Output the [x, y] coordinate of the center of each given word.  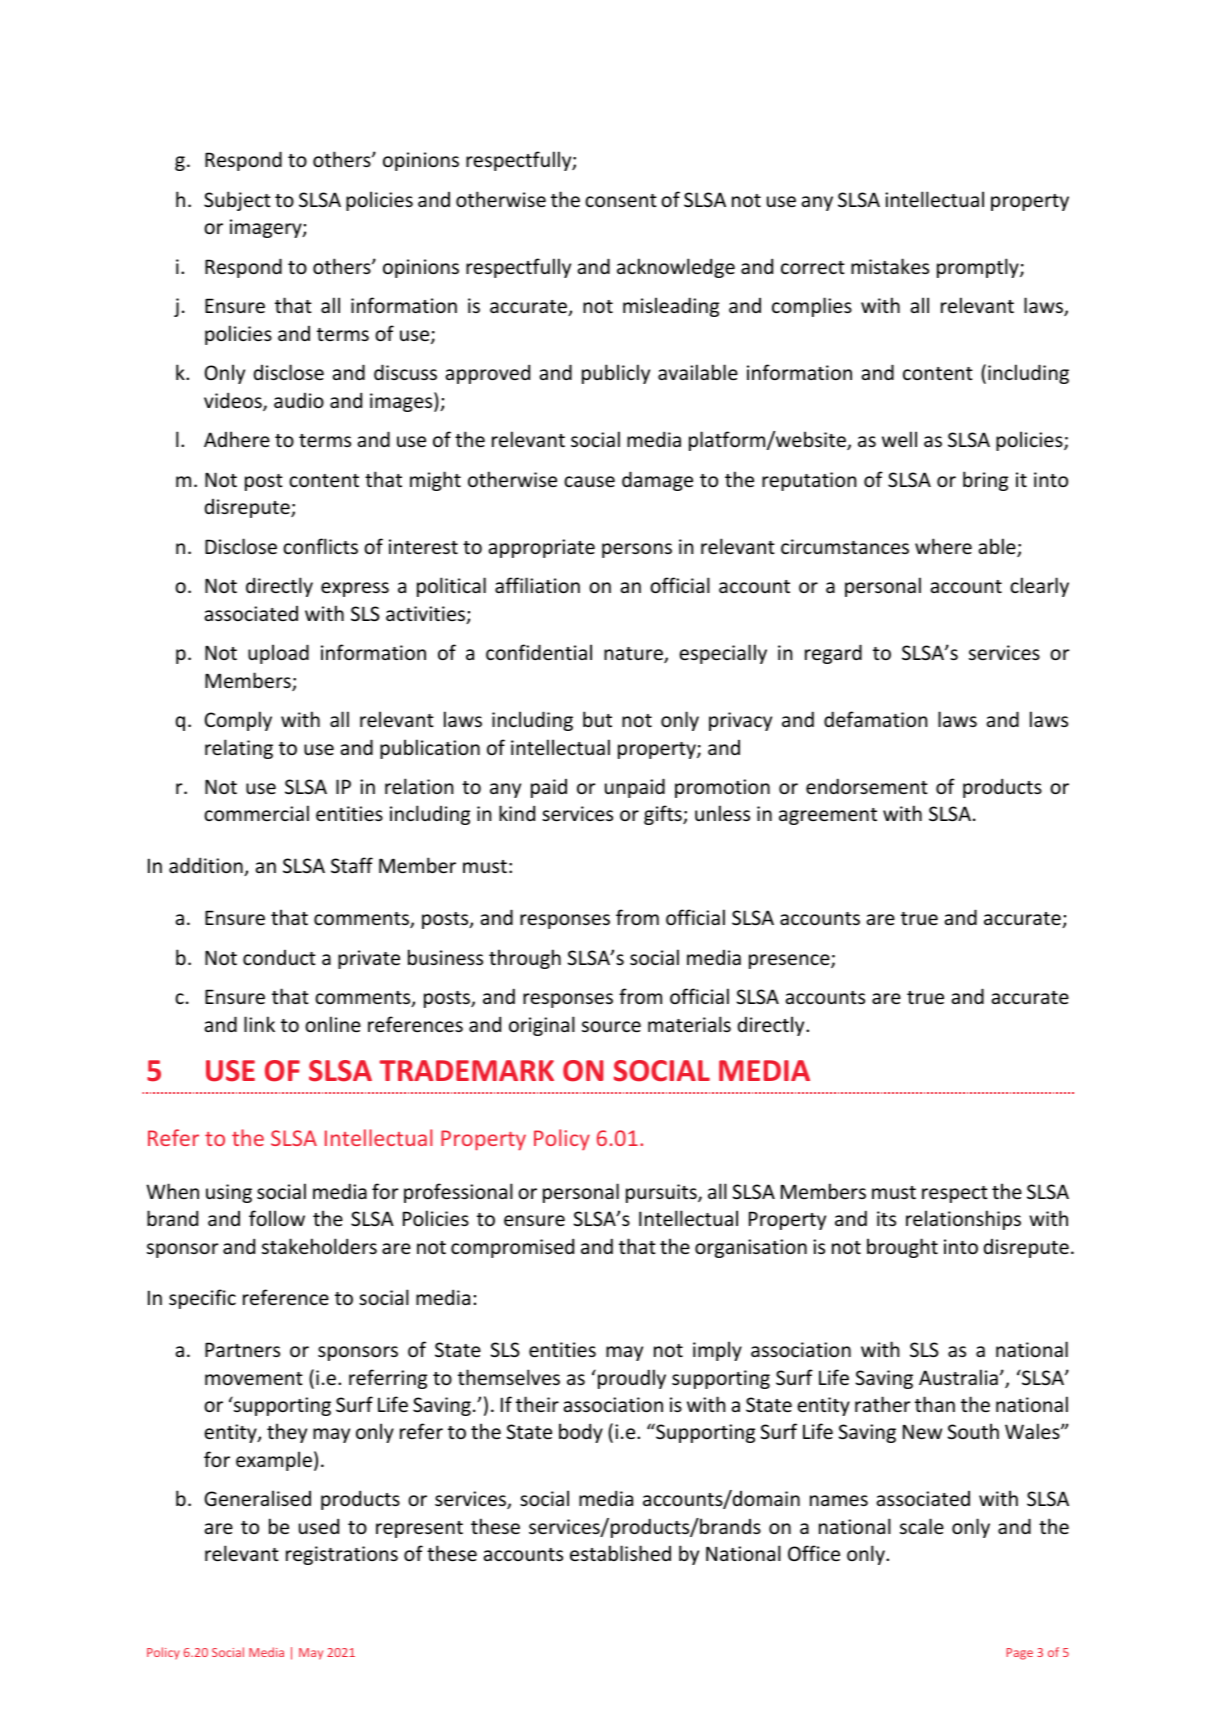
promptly [979, 268]
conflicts [320, 546]
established [620, 1553]
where [943, 546]
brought [902, 1248]
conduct [279, 957]
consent [621, 200]
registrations [342, 1555]
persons [637, 550]
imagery [267, 228]
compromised [512, 1248]
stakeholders [319, 1246]
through [525, 959]
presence [790, 961]
